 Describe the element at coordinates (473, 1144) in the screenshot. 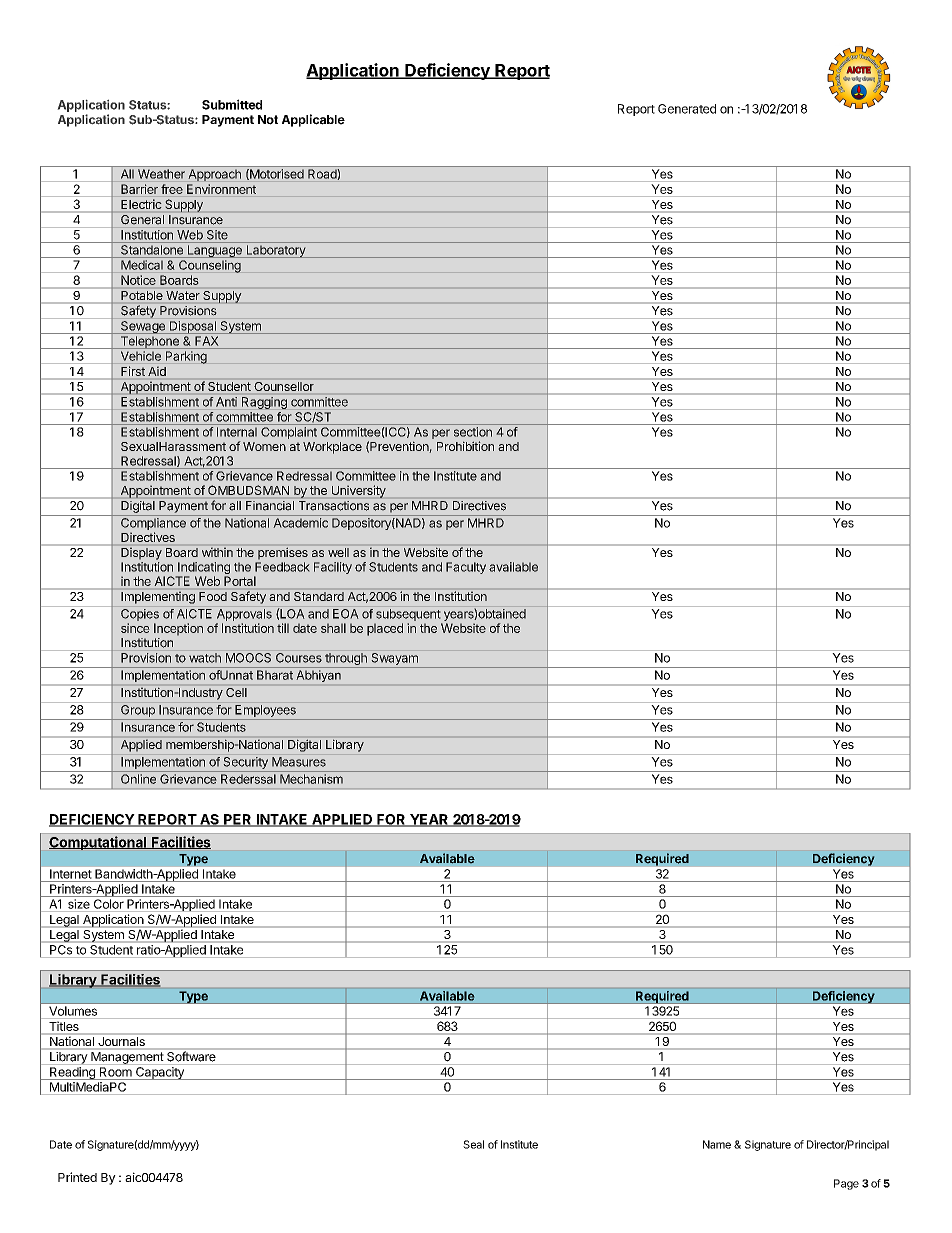

I see `Seal` at that location.
